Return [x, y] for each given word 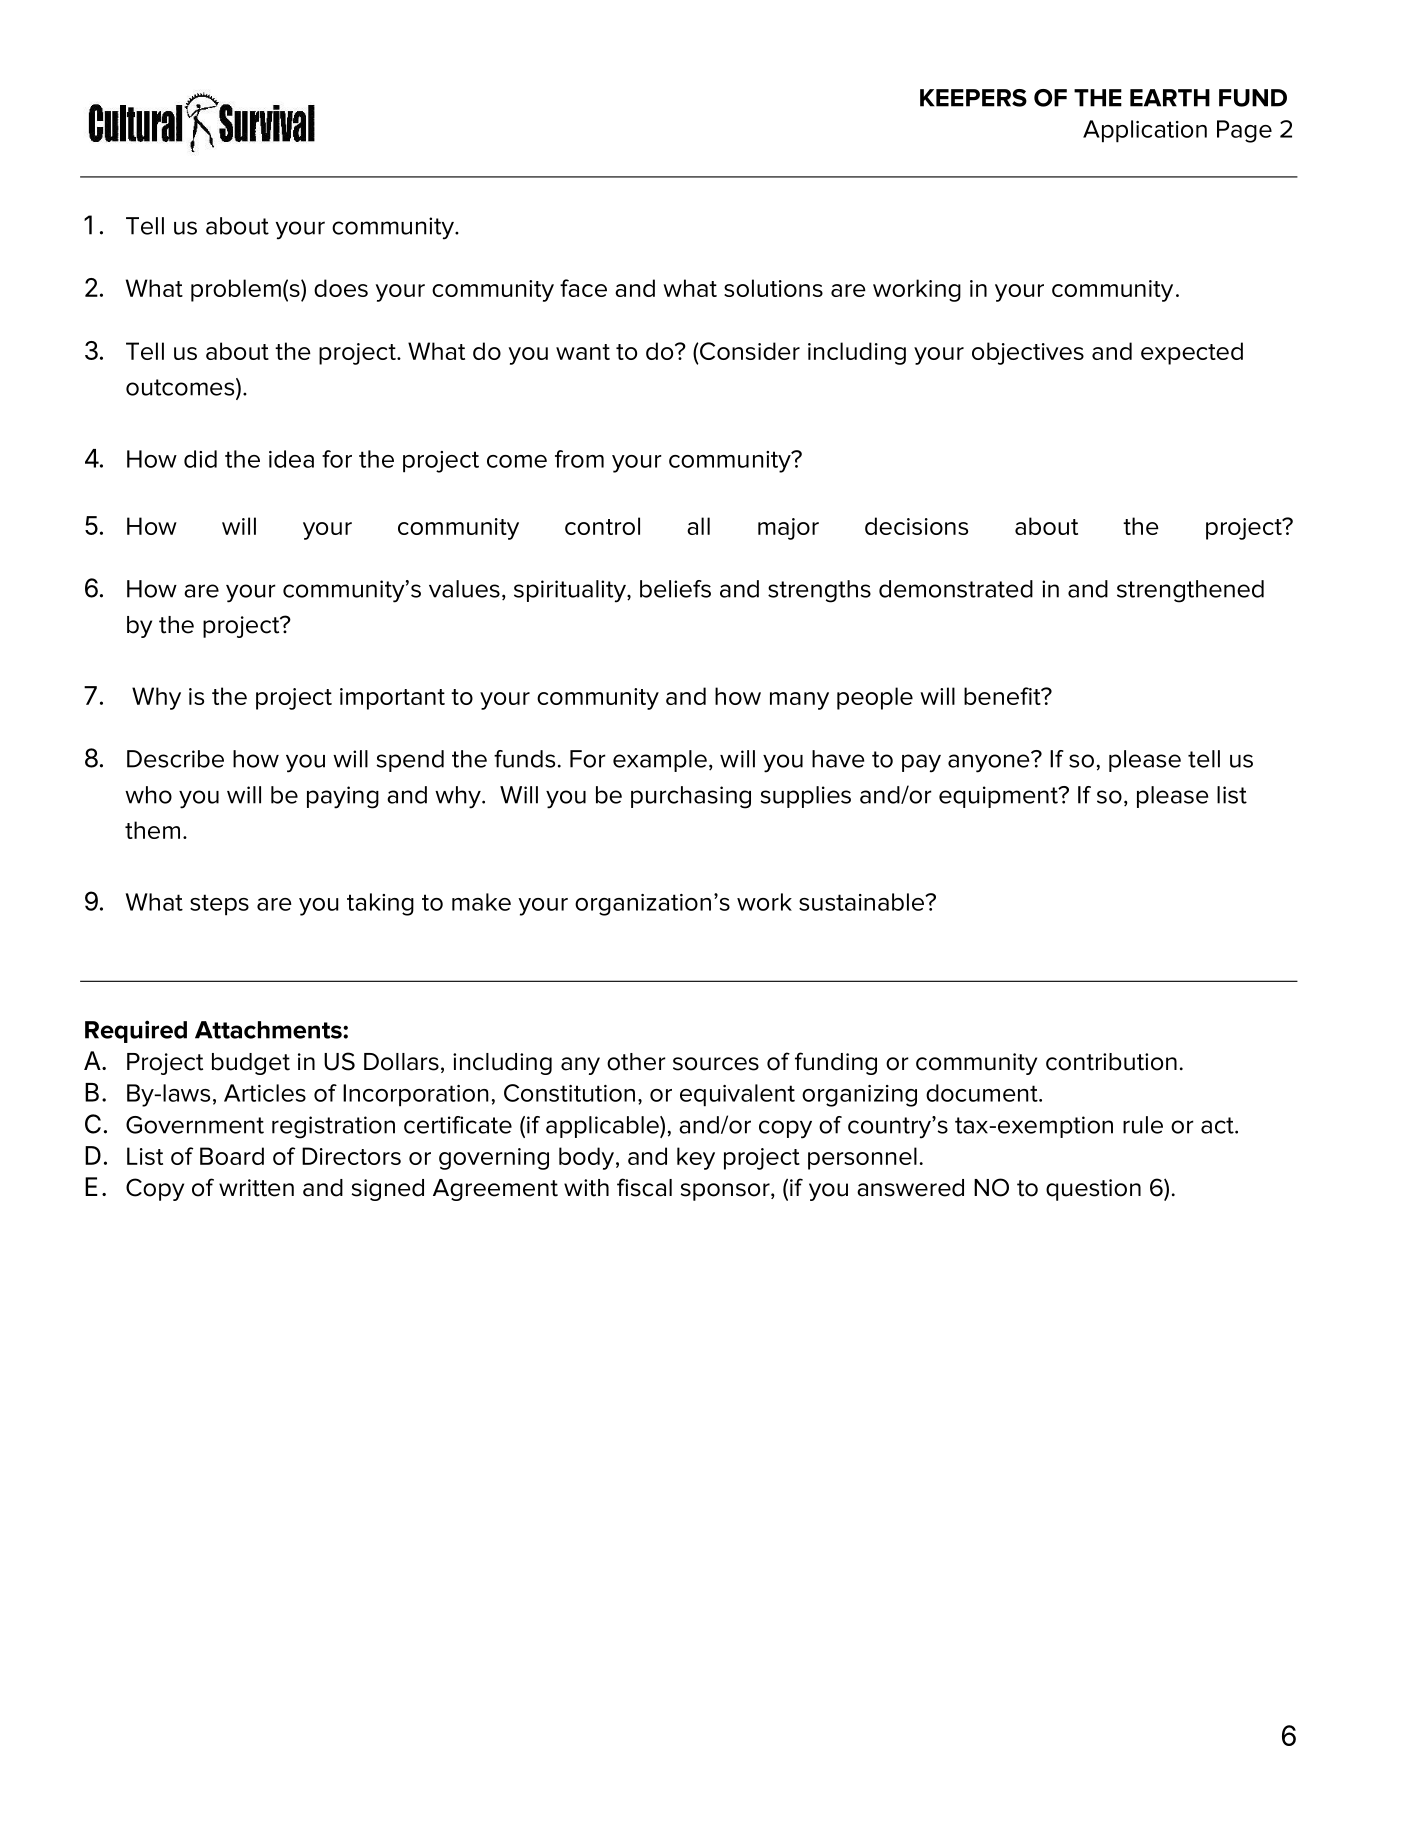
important [392, 699]
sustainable [862, 902]
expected [1192, 353]
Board [232, 1156]
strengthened [1190, 591]
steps [219, 905]
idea [291, 459]
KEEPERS [973, 98]
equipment [999, 797]
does [341, 288]
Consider [749, 351]
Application [1145, 131]
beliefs [675, 589]
